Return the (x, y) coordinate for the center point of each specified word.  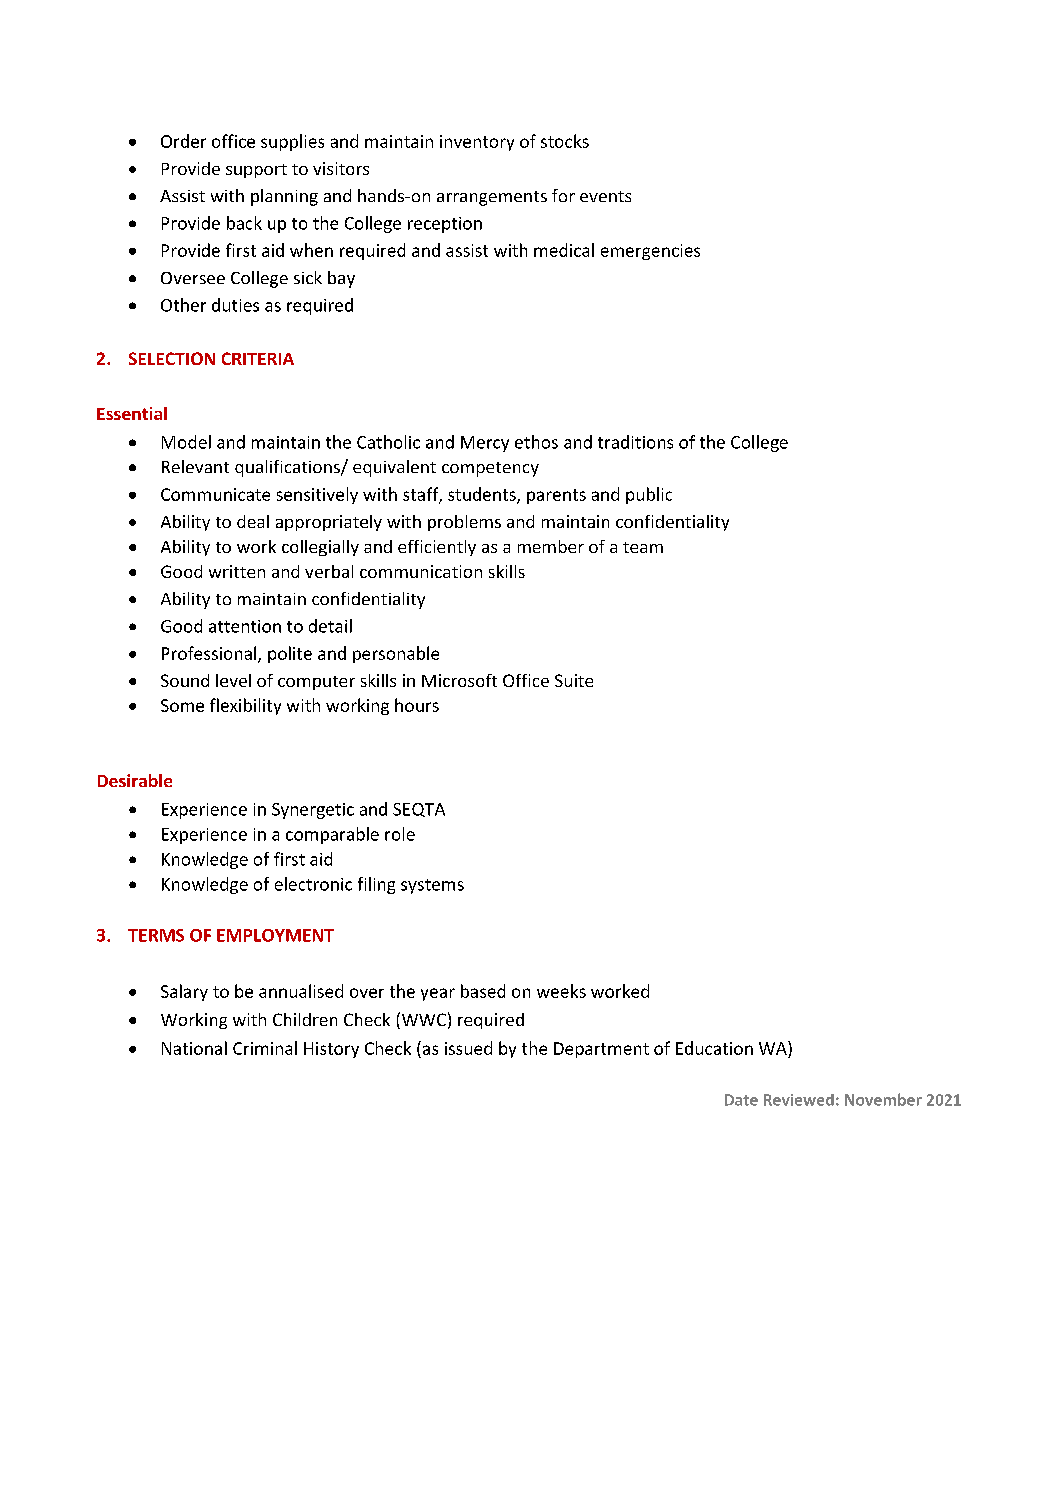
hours (417, 705)
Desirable (135, 780)
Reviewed (799, 1100)
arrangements (492, 198)
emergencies (650, 252)
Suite (574, 680)
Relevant (195, 466)
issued (468, 1048)
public (649, 495)
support (256, 171)
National (194, 1048)
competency (490, 469)
